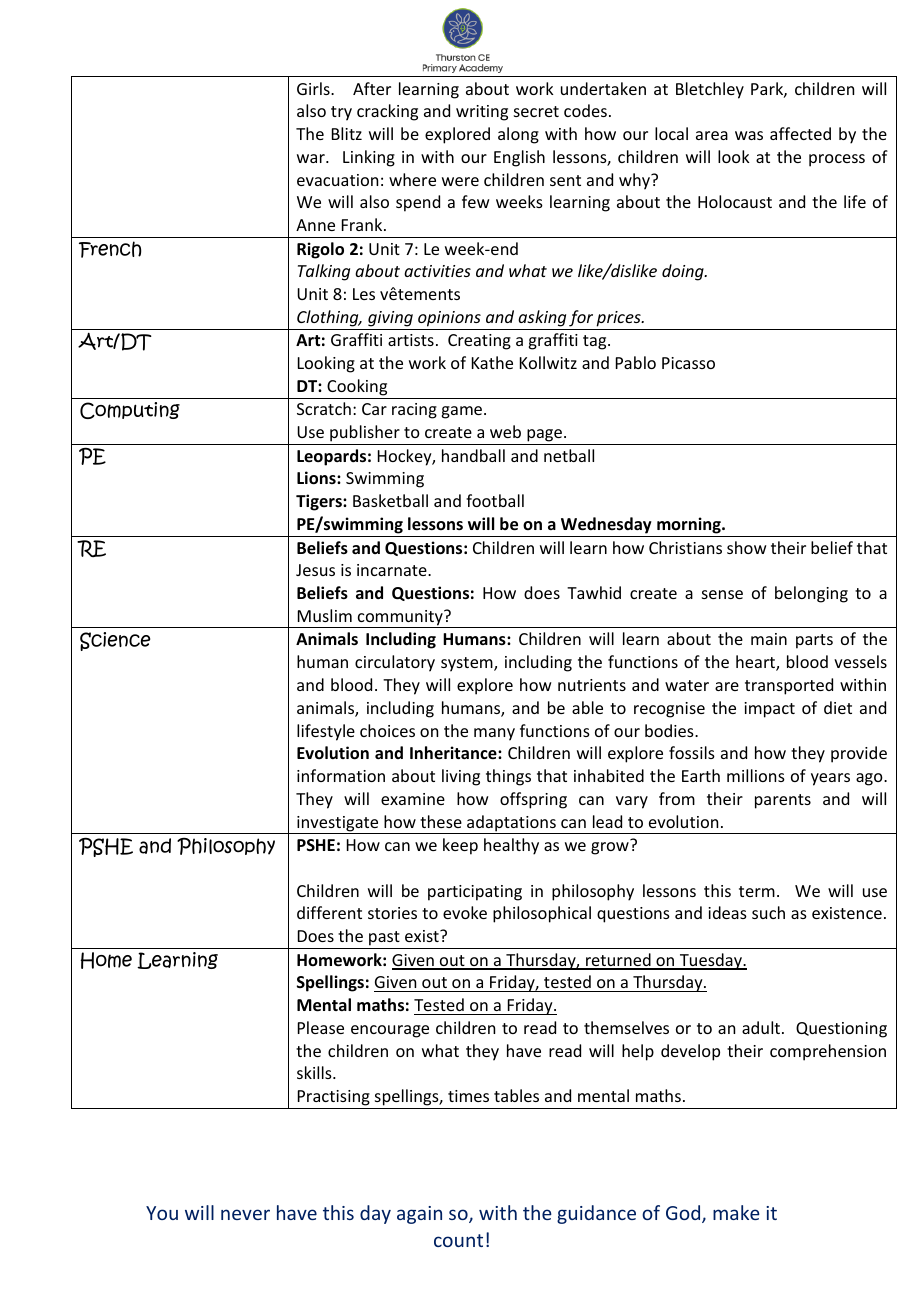 Image resolution: width=924 pixels, height=1308 pixels. I want to click on affected, so click(800, 133).
